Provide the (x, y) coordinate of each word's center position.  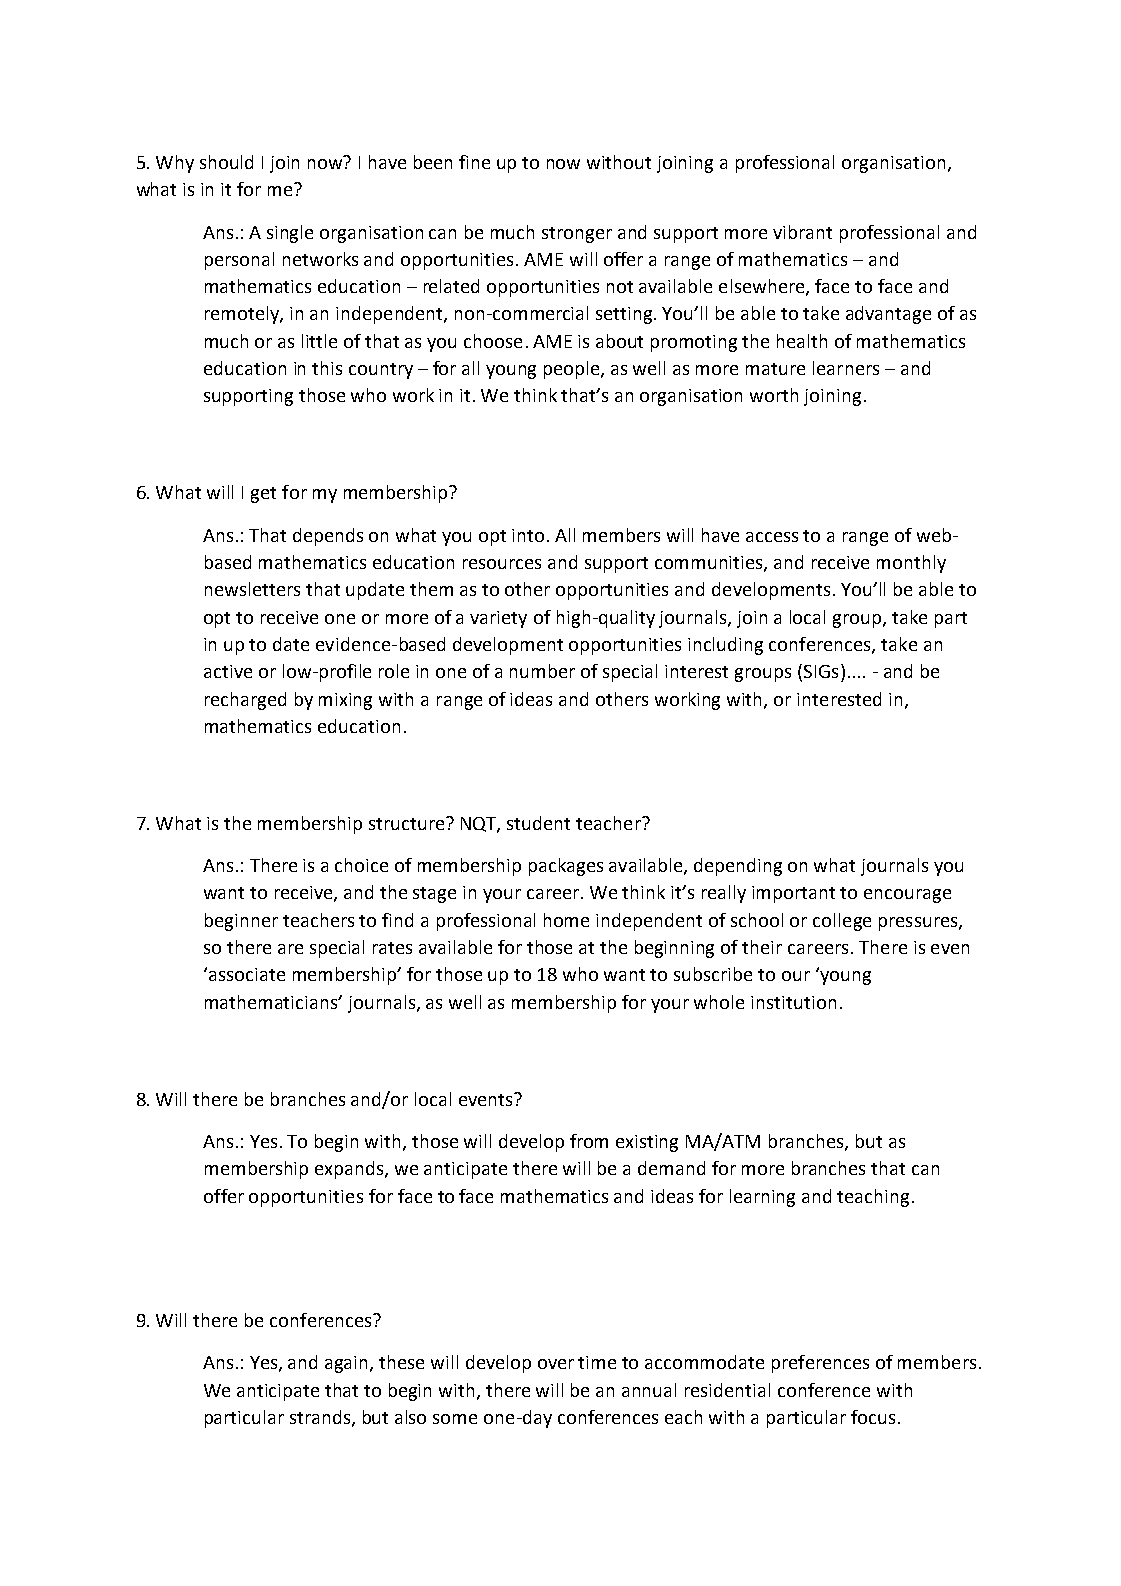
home (566, 920)
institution (793, 1002)
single (290, 234)
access (772, 537)
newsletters (252, 589)
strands (321, 1418)
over (556, 1364)
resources (502, 564)
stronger (577, 235)
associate (247, 974)
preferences (820, 1364)
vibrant (802, 232)
